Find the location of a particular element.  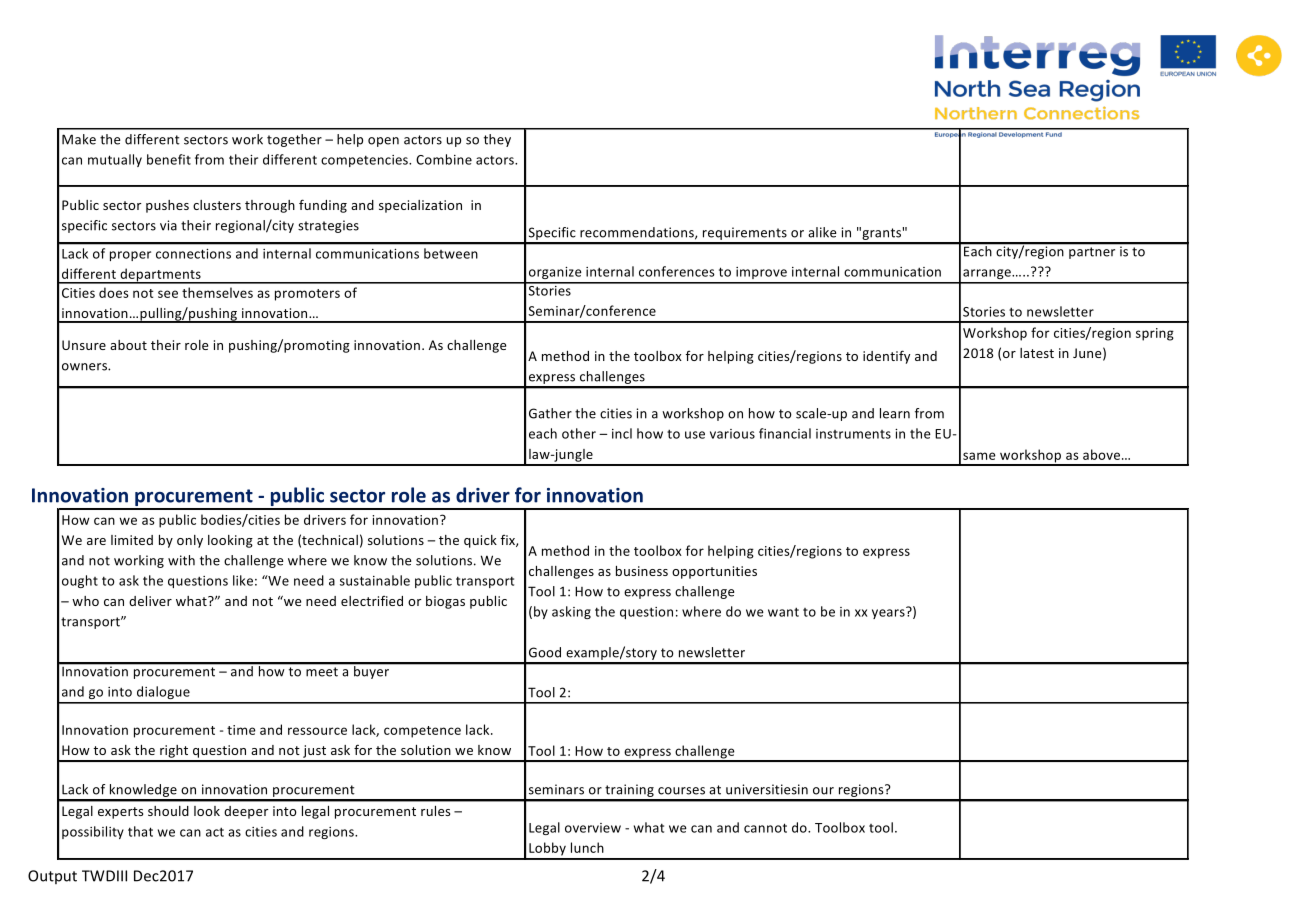

that is located at coordinates (140, 831).
